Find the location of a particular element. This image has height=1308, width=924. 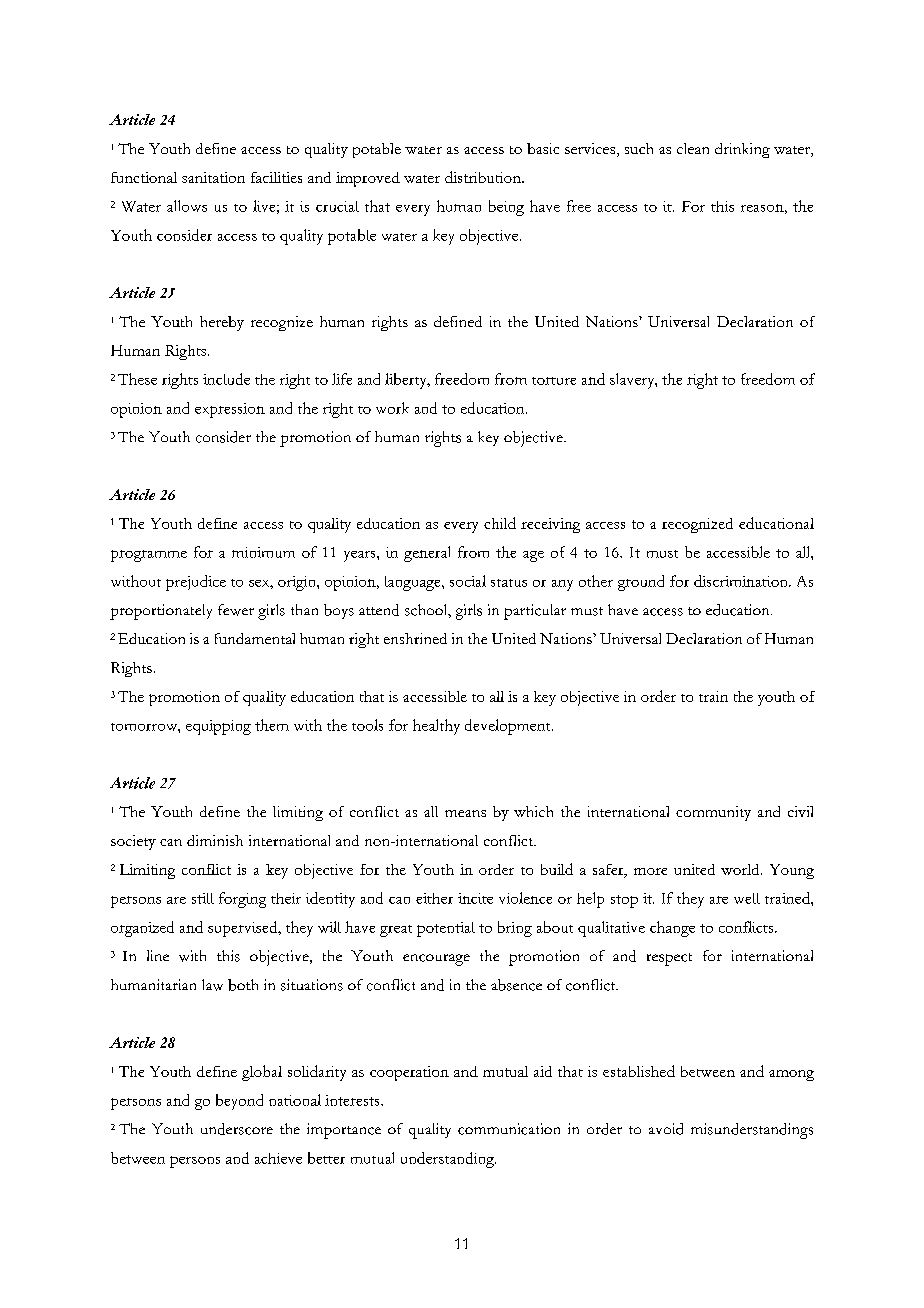

fundamental is located at coordinates (255, 638).
